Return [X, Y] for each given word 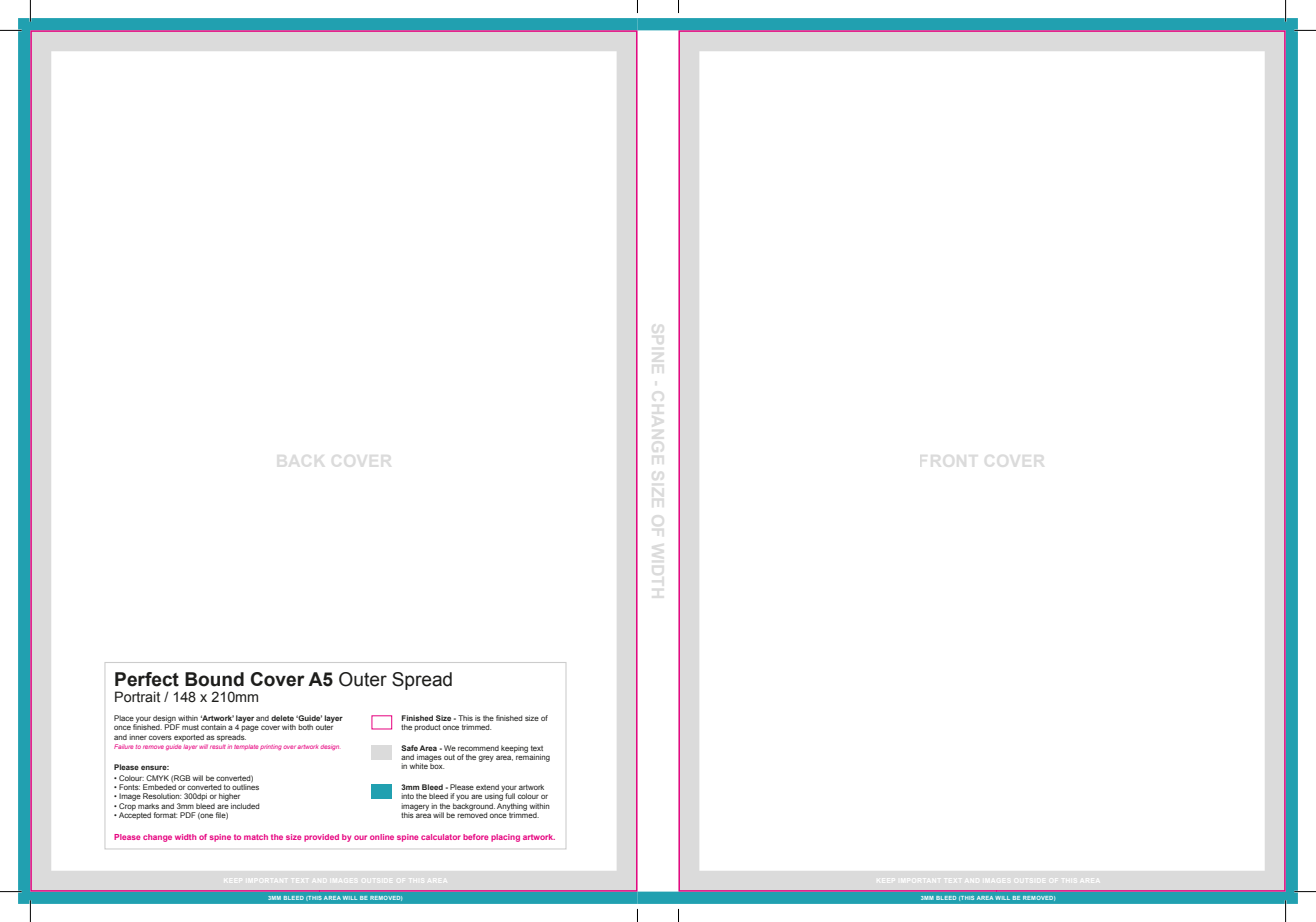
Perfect [147, 679]
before [475, 837]
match [256, 837]
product [427, 728]
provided [321, 838]
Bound [214, 679]
